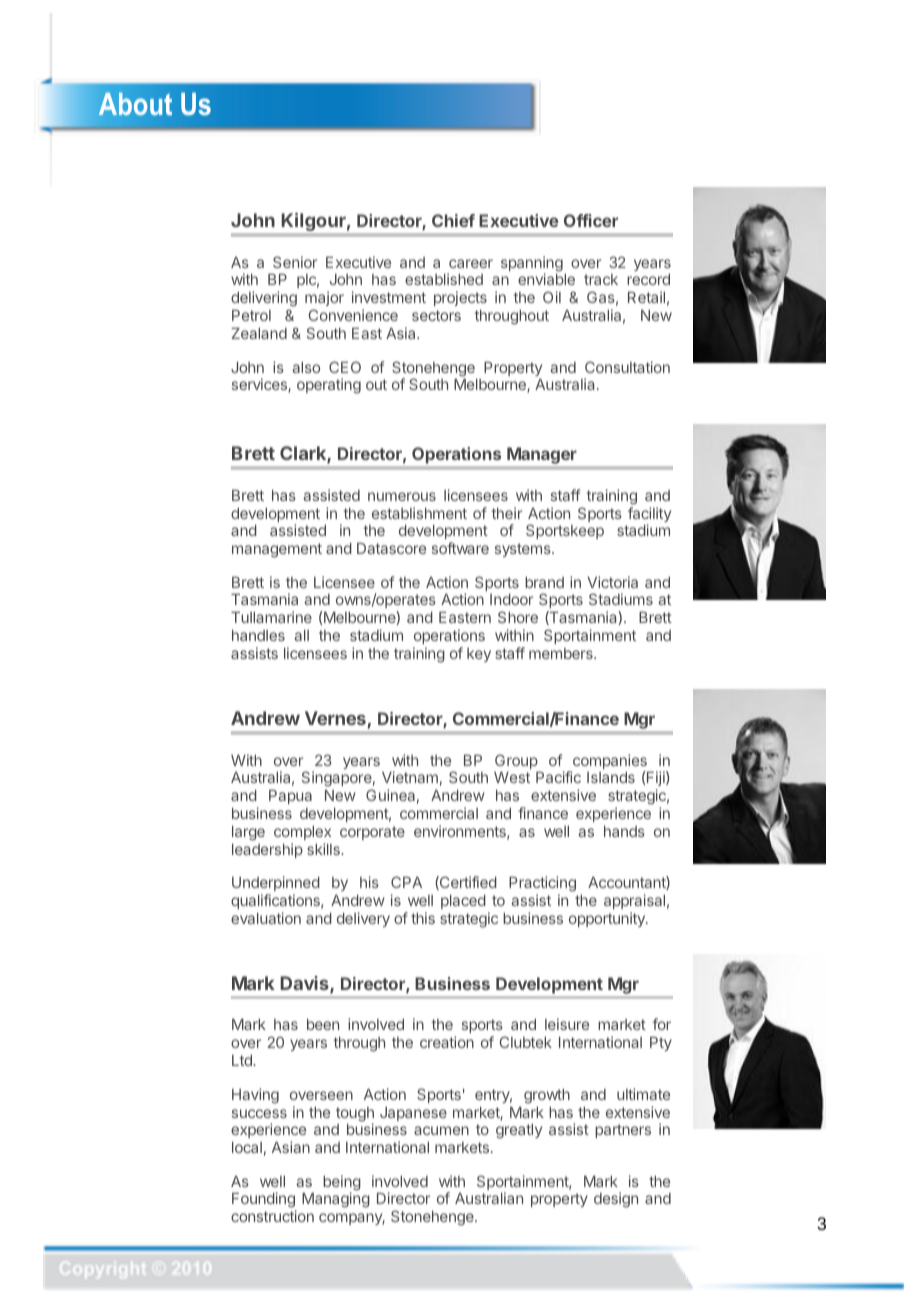 Image resolution: width=924 pixels, height=1308 pixels. Describe the element at coordinates (277, 550) in the screenshot. I see `management` at that location.
